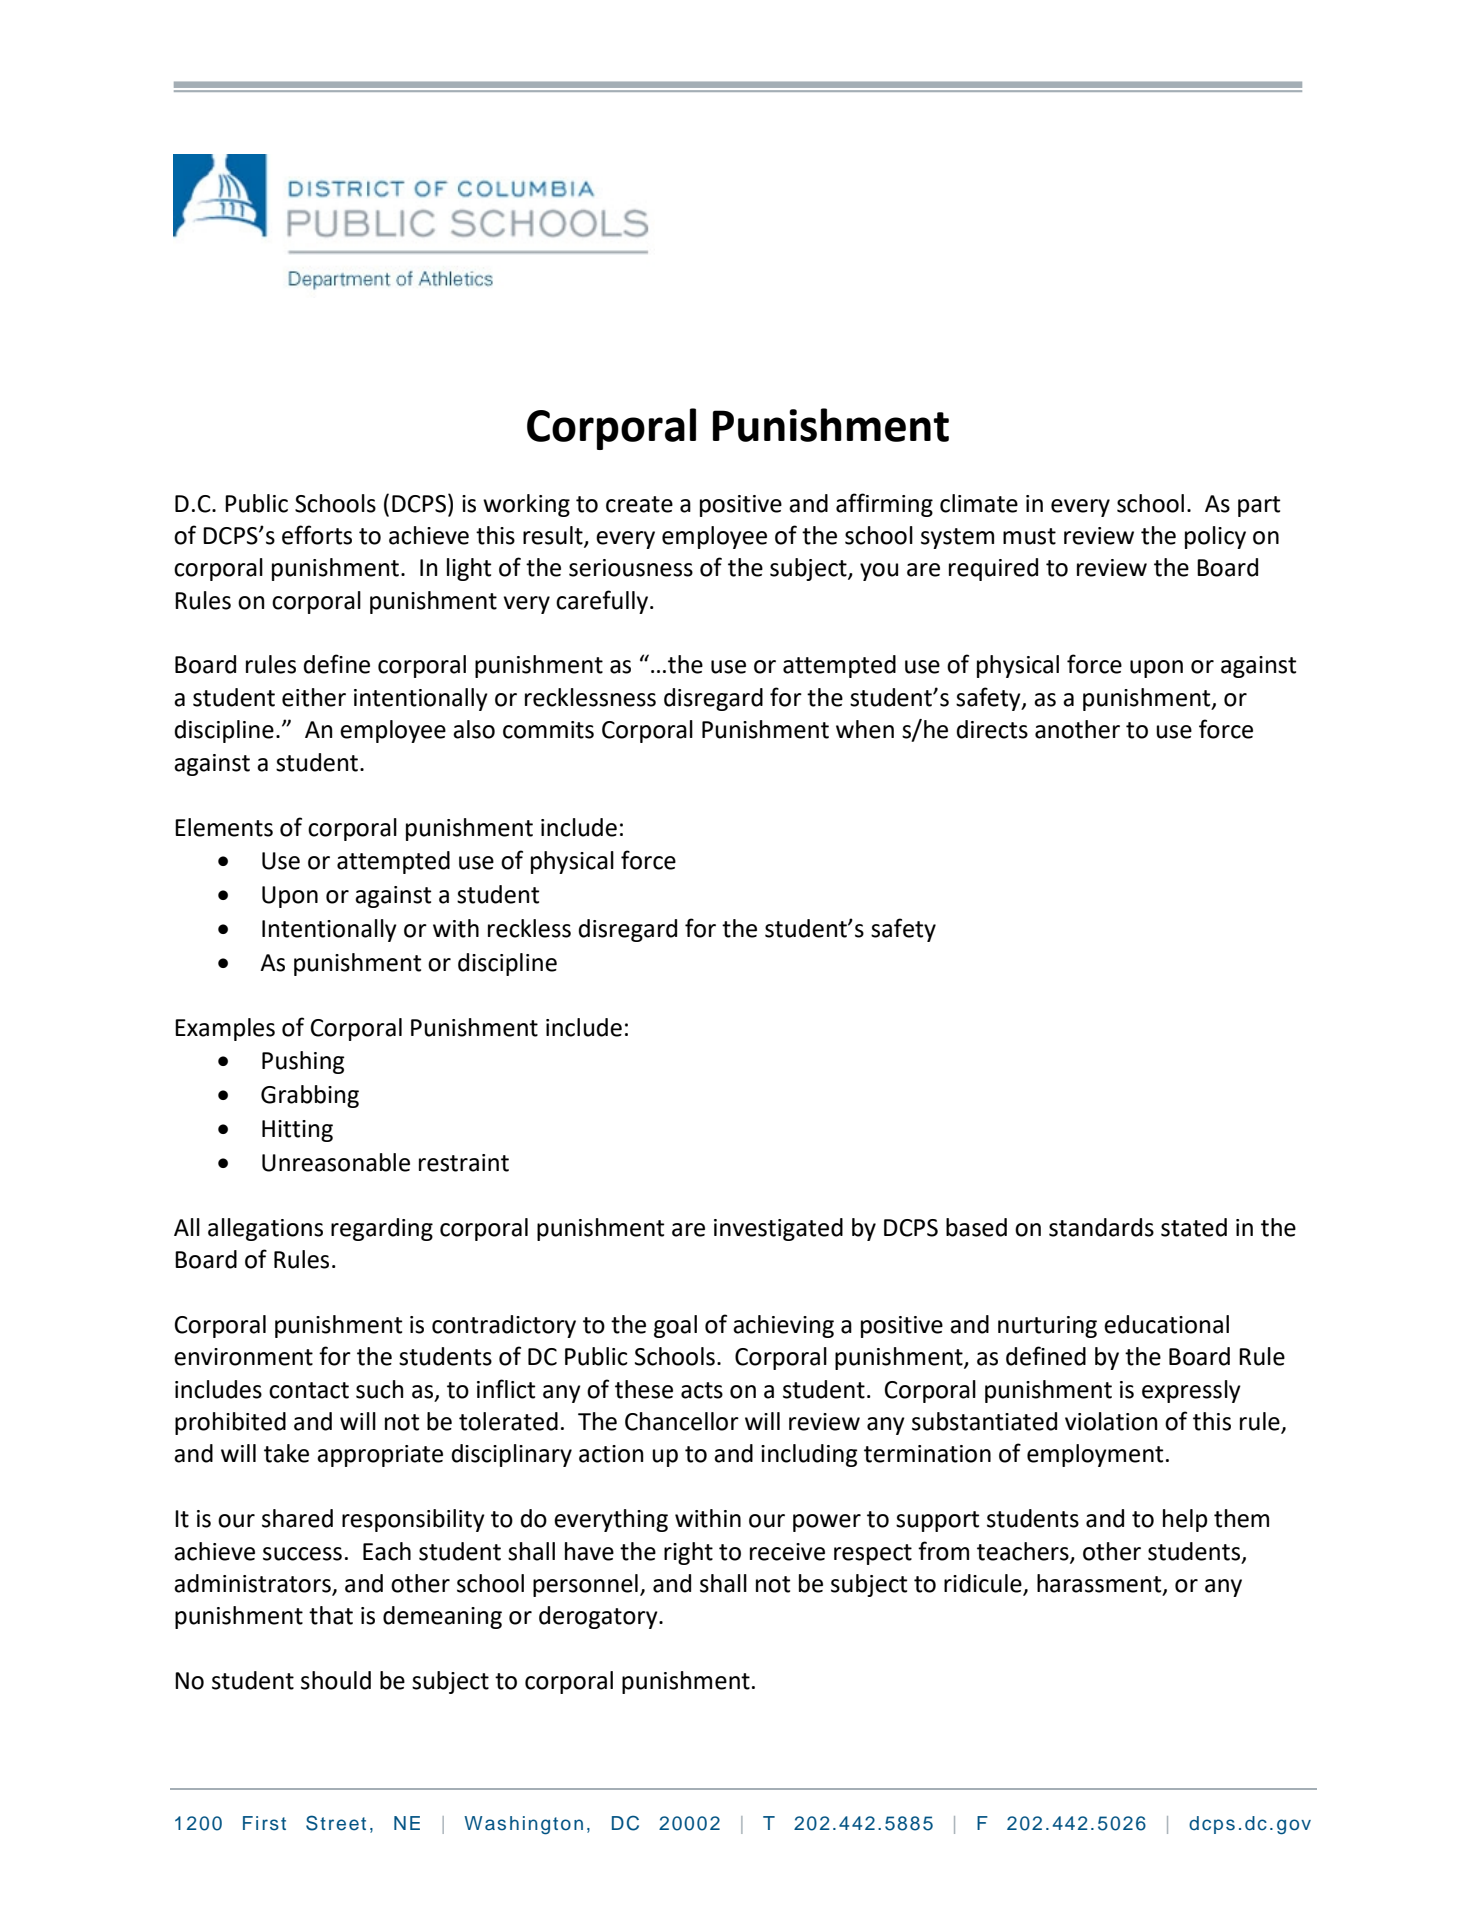 The height and width of the document is (1911, 1476). I want to click on when, so click(865, 729).
